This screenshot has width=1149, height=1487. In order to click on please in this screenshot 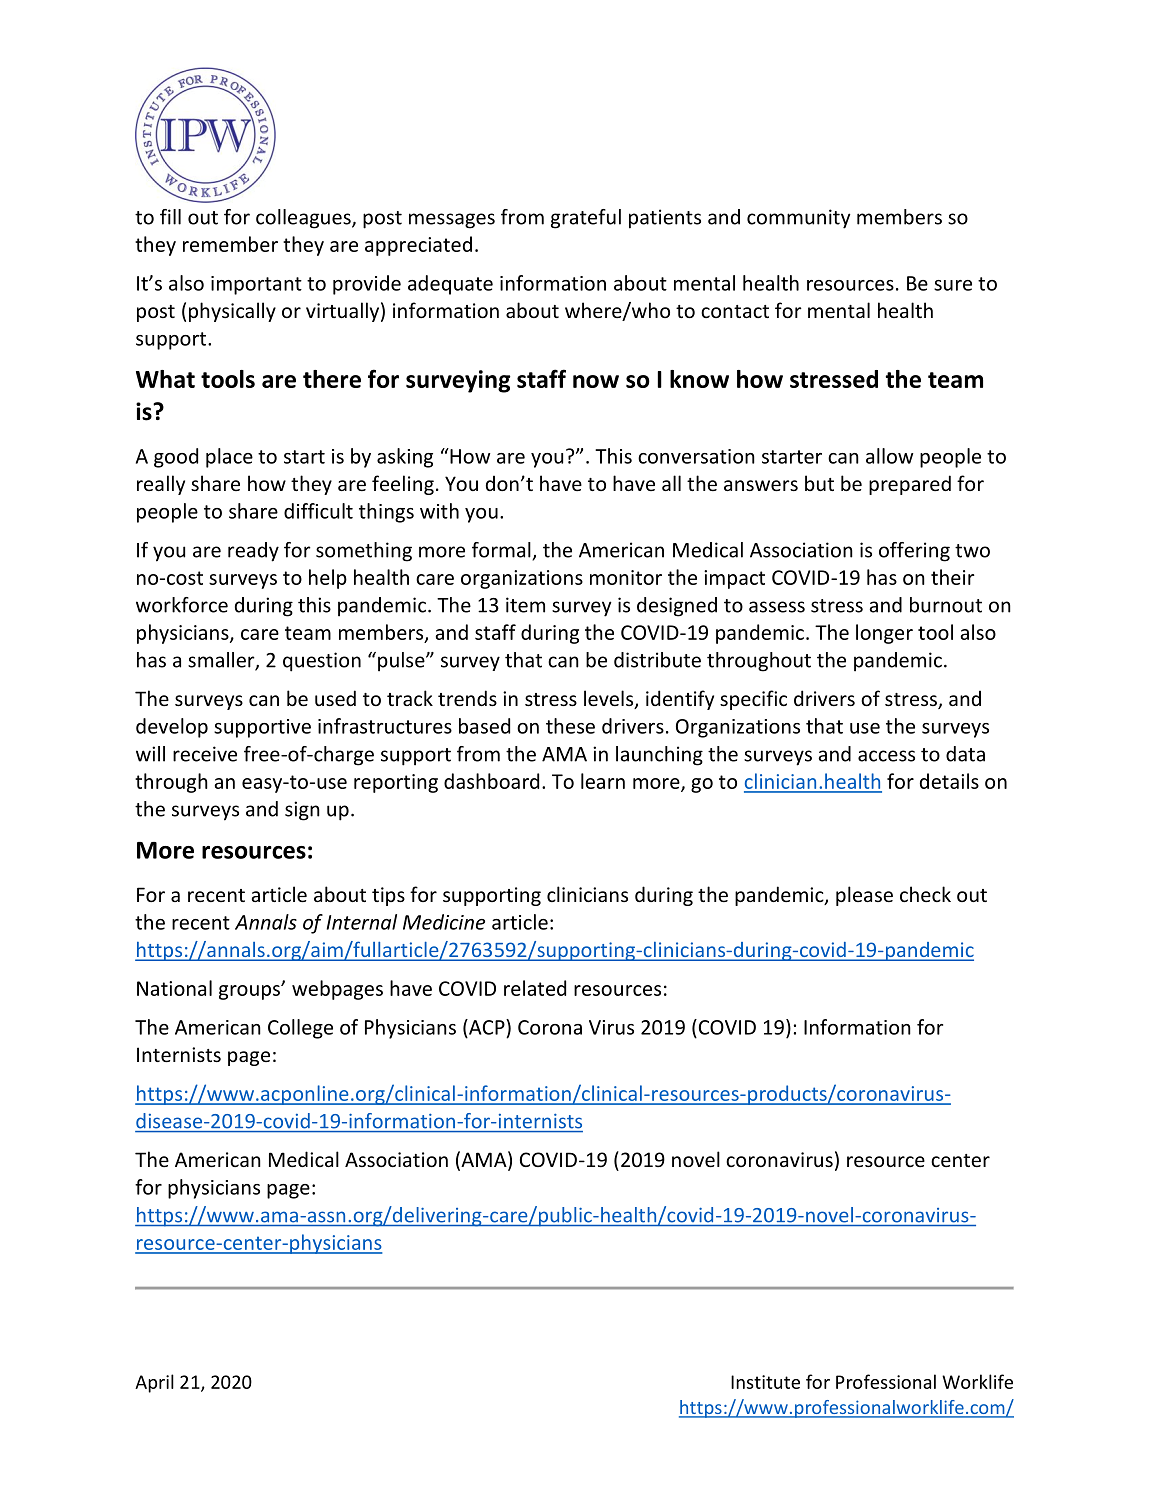, I will do `click(864, 896)`.
